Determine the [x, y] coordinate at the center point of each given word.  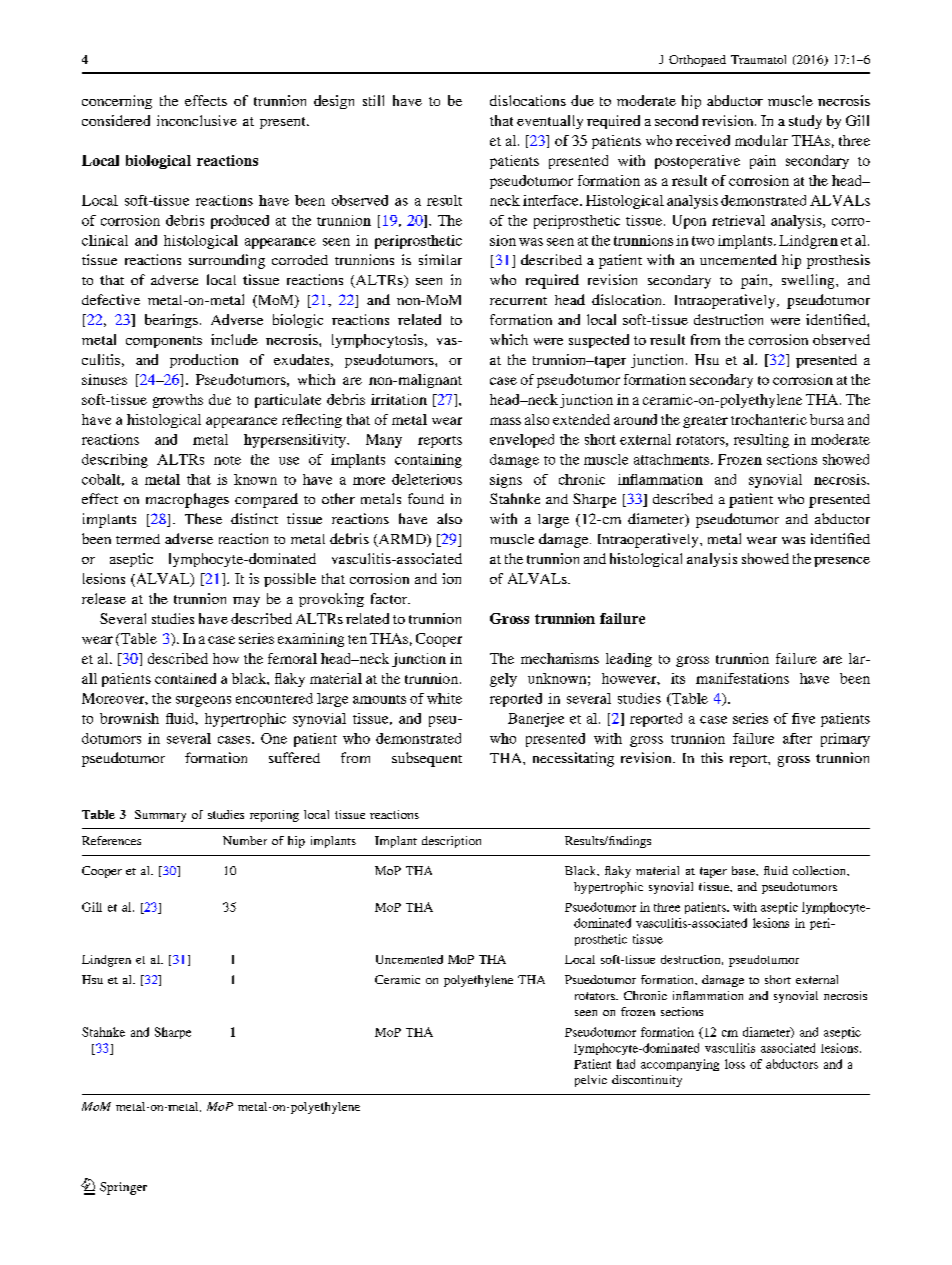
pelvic [591, 1081]
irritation [399, 399]
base [744, 870]
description [451, 842]
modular [761, 140]
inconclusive [197, 120]
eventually [550, 122]
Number [245, 840]
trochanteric [769, 419]
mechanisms [560, 658]
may [246, 602]
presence [842, 562]
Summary [160, 816]
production [204, 361]
